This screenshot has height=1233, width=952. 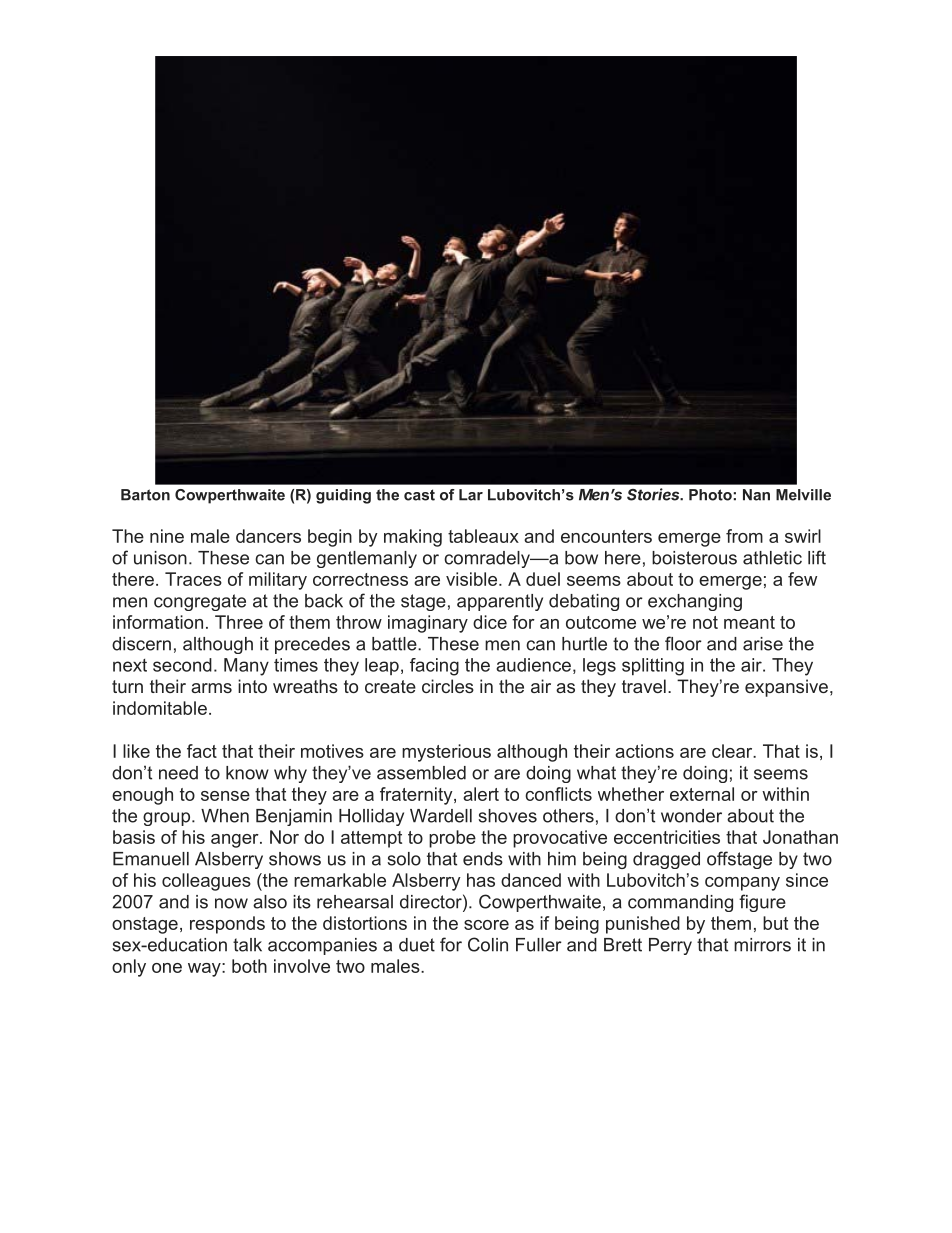 What do you see at coordinates (756, 495) in the screenshot?
I see `Nan` at bounding box center [756, 495].
